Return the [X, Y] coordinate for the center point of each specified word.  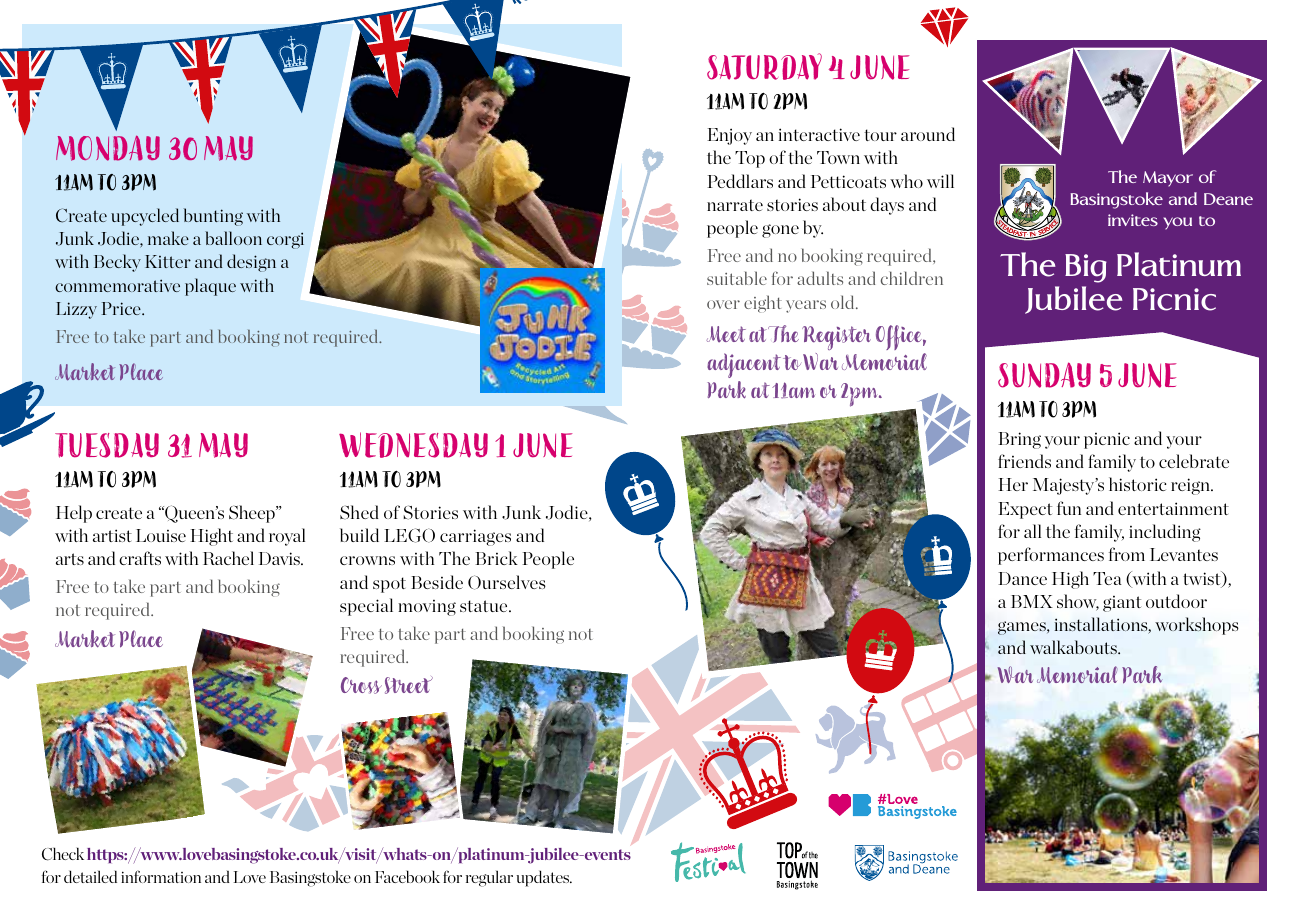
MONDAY [108, 148]
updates [544, 878]
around [928, 134]
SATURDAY [764, 66]
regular [489, 878]
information [161, 876]
